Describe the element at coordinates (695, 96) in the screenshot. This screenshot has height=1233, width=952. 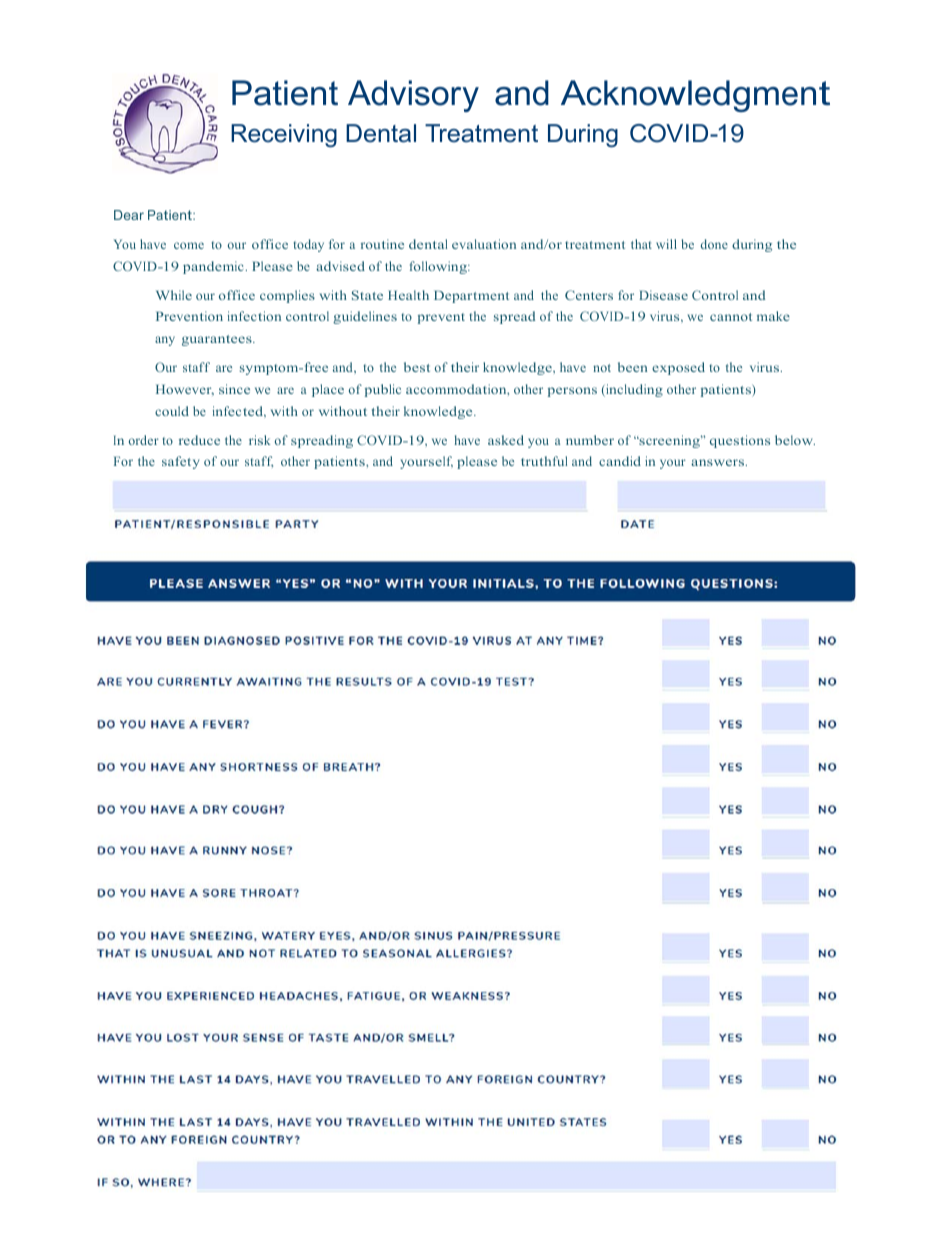
I see `Acknowledgment` at that location.
